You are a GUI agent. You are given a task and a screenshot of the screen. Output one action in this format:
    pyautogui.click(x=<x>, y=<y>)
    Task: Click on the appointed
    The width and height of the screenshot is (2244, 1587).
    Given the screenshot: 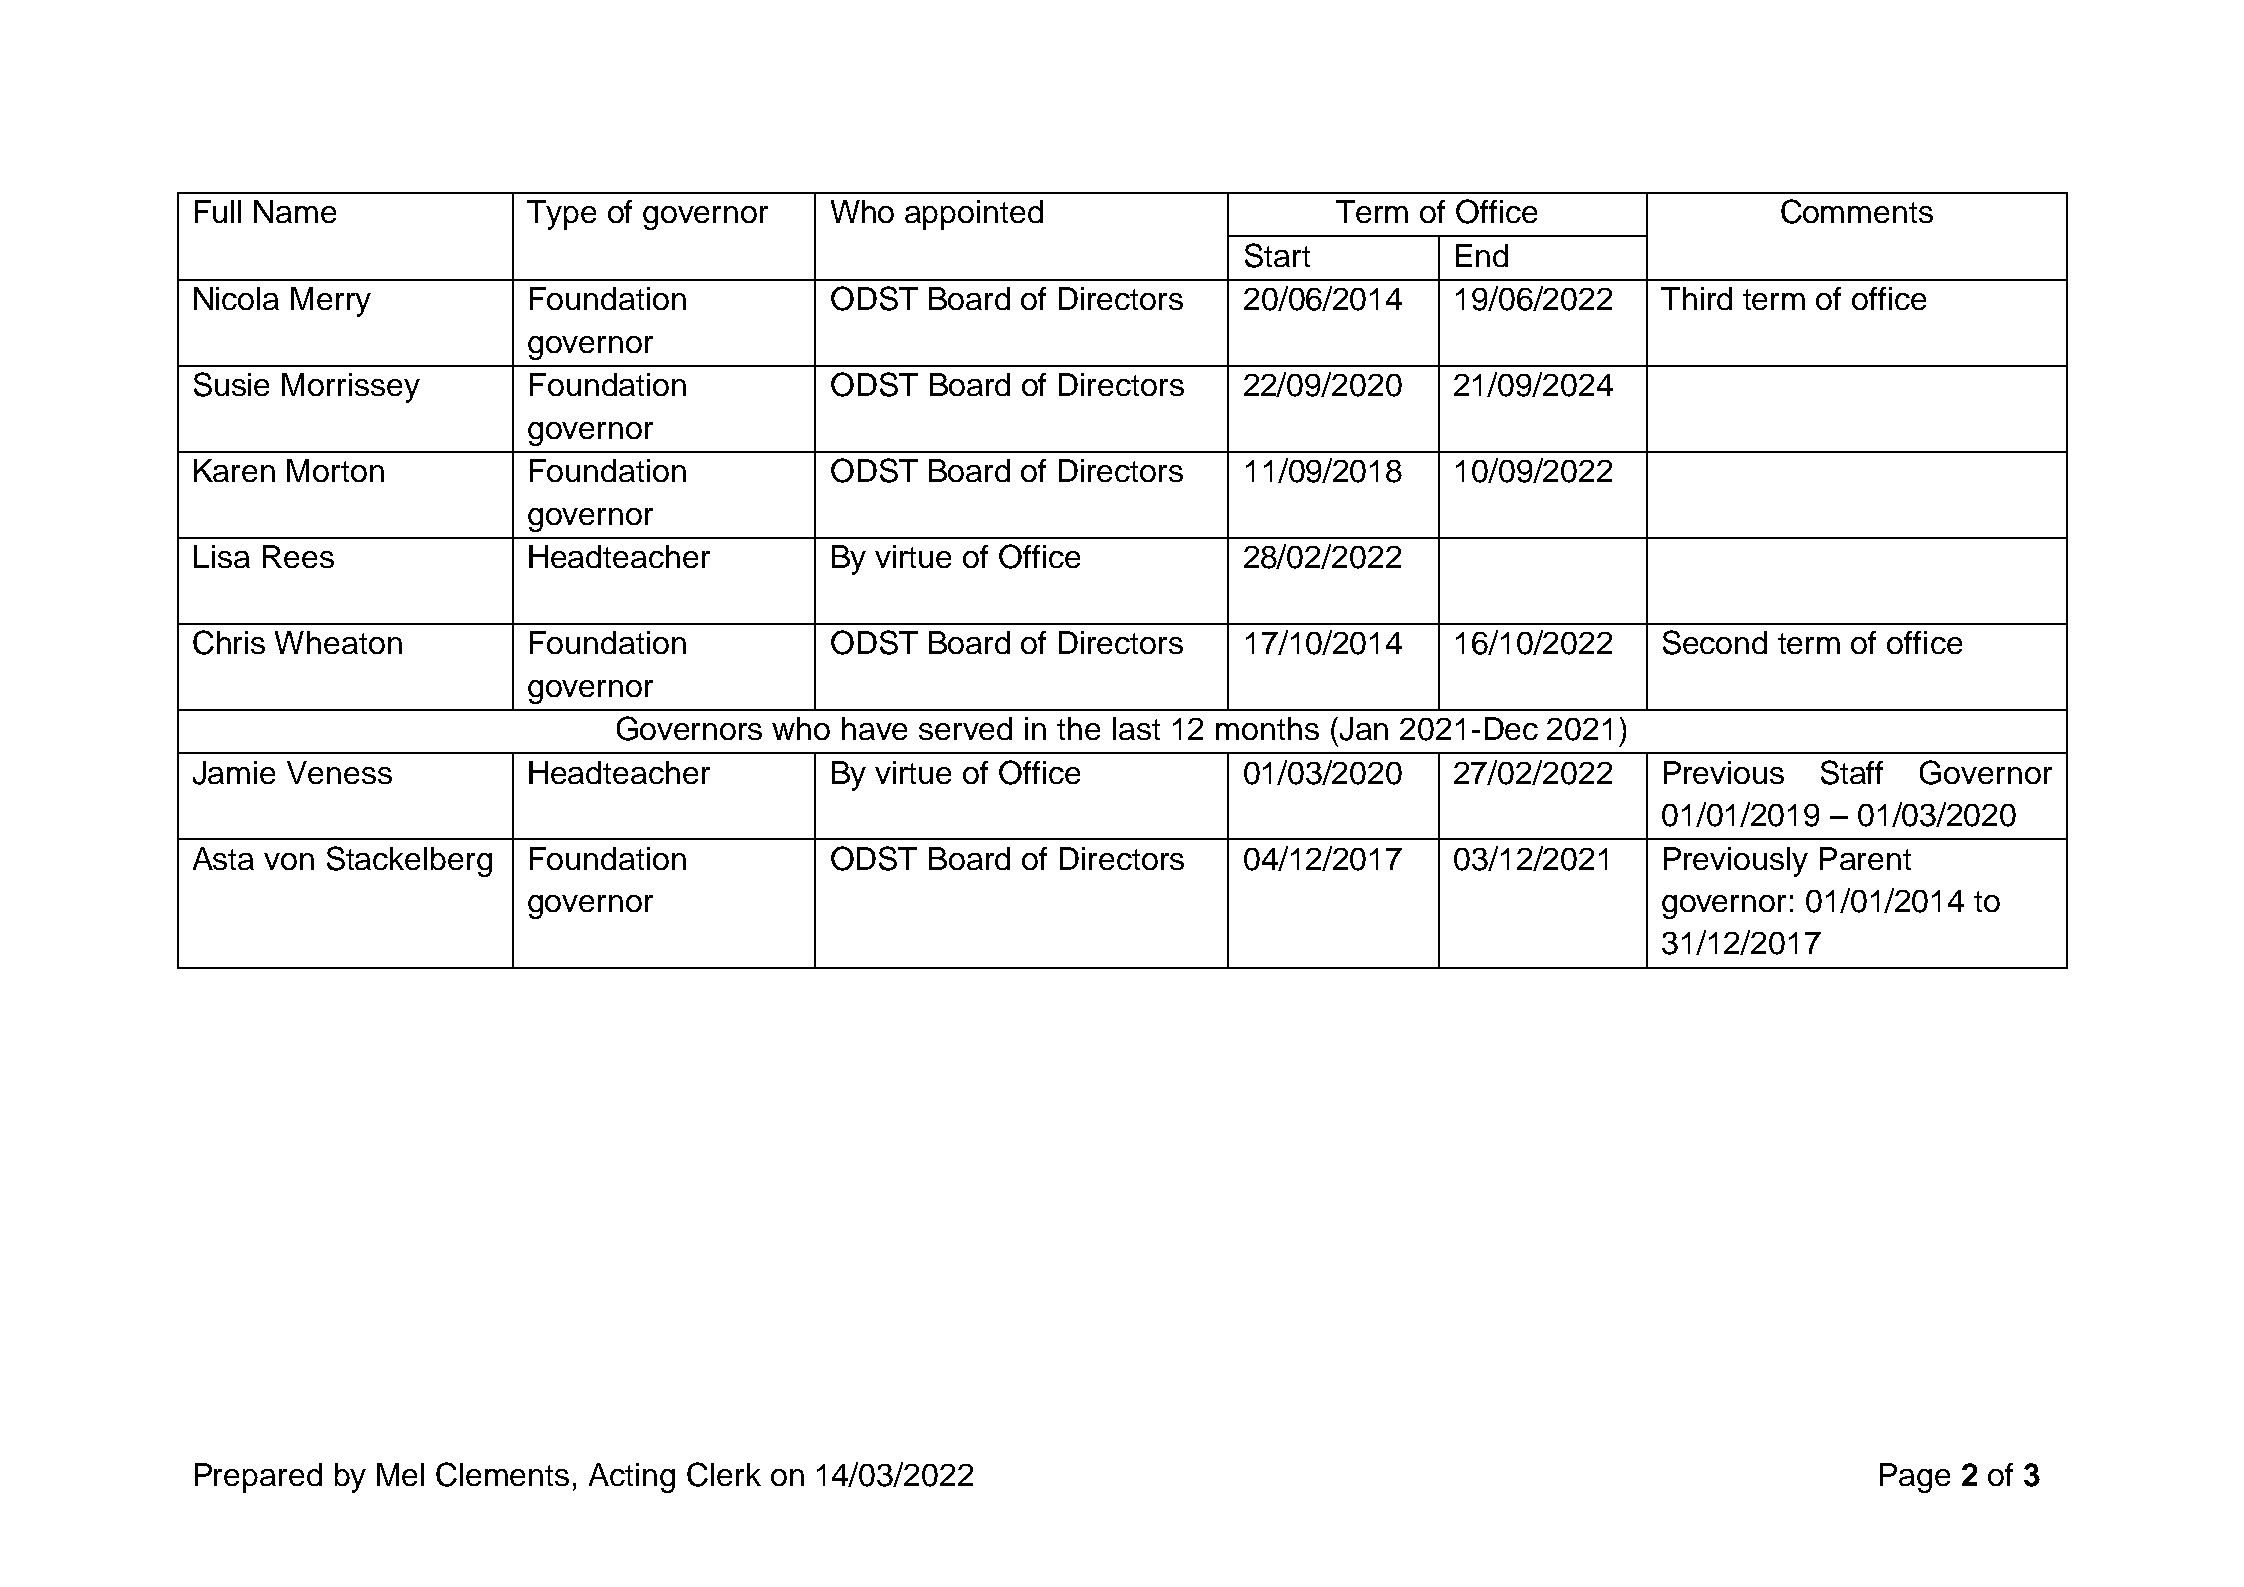 What is the action you would take?
    pyautogui.click(x=974, y=215)
